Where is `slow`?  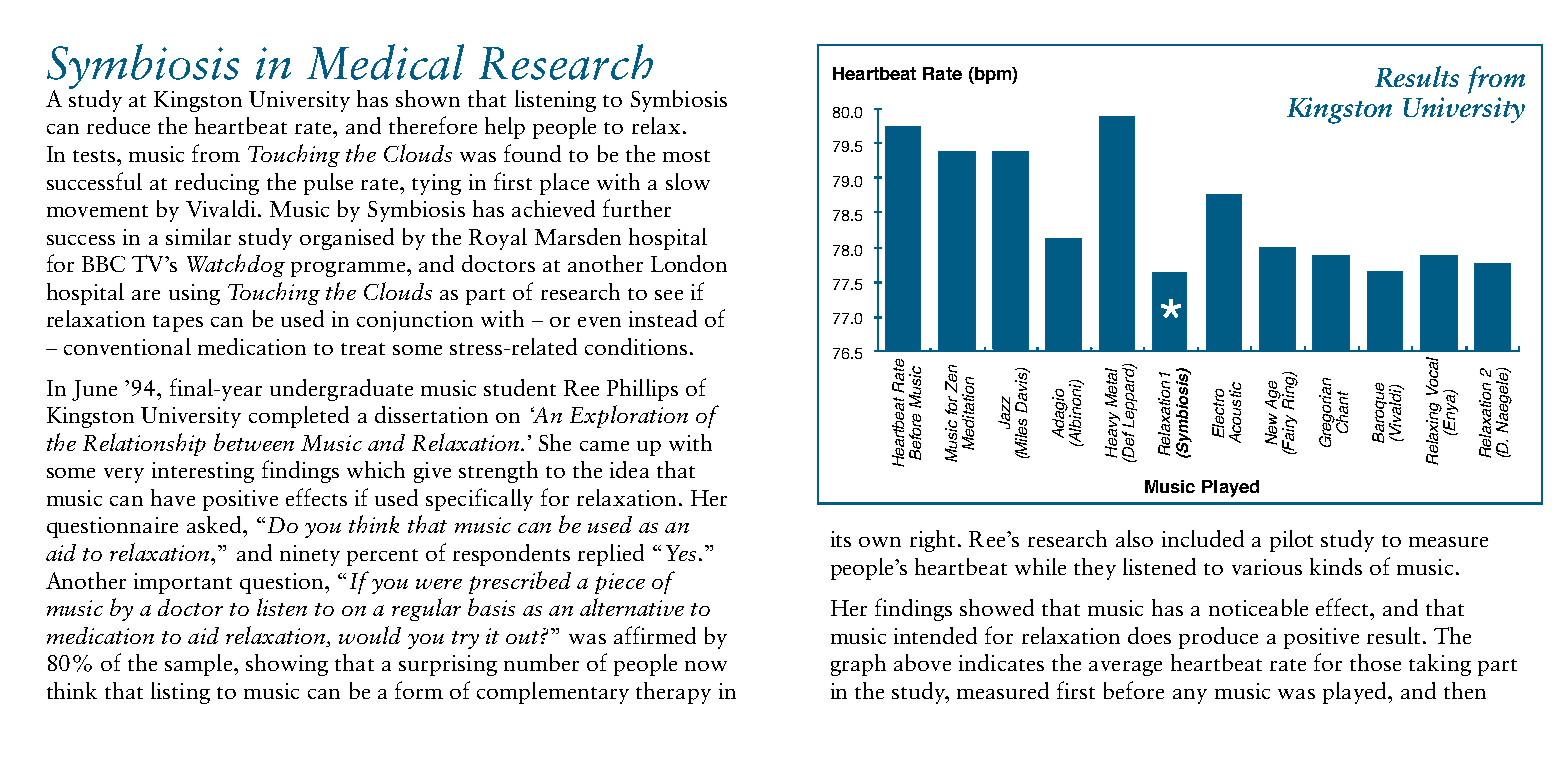
slow is located at coordinates (688, 181).
